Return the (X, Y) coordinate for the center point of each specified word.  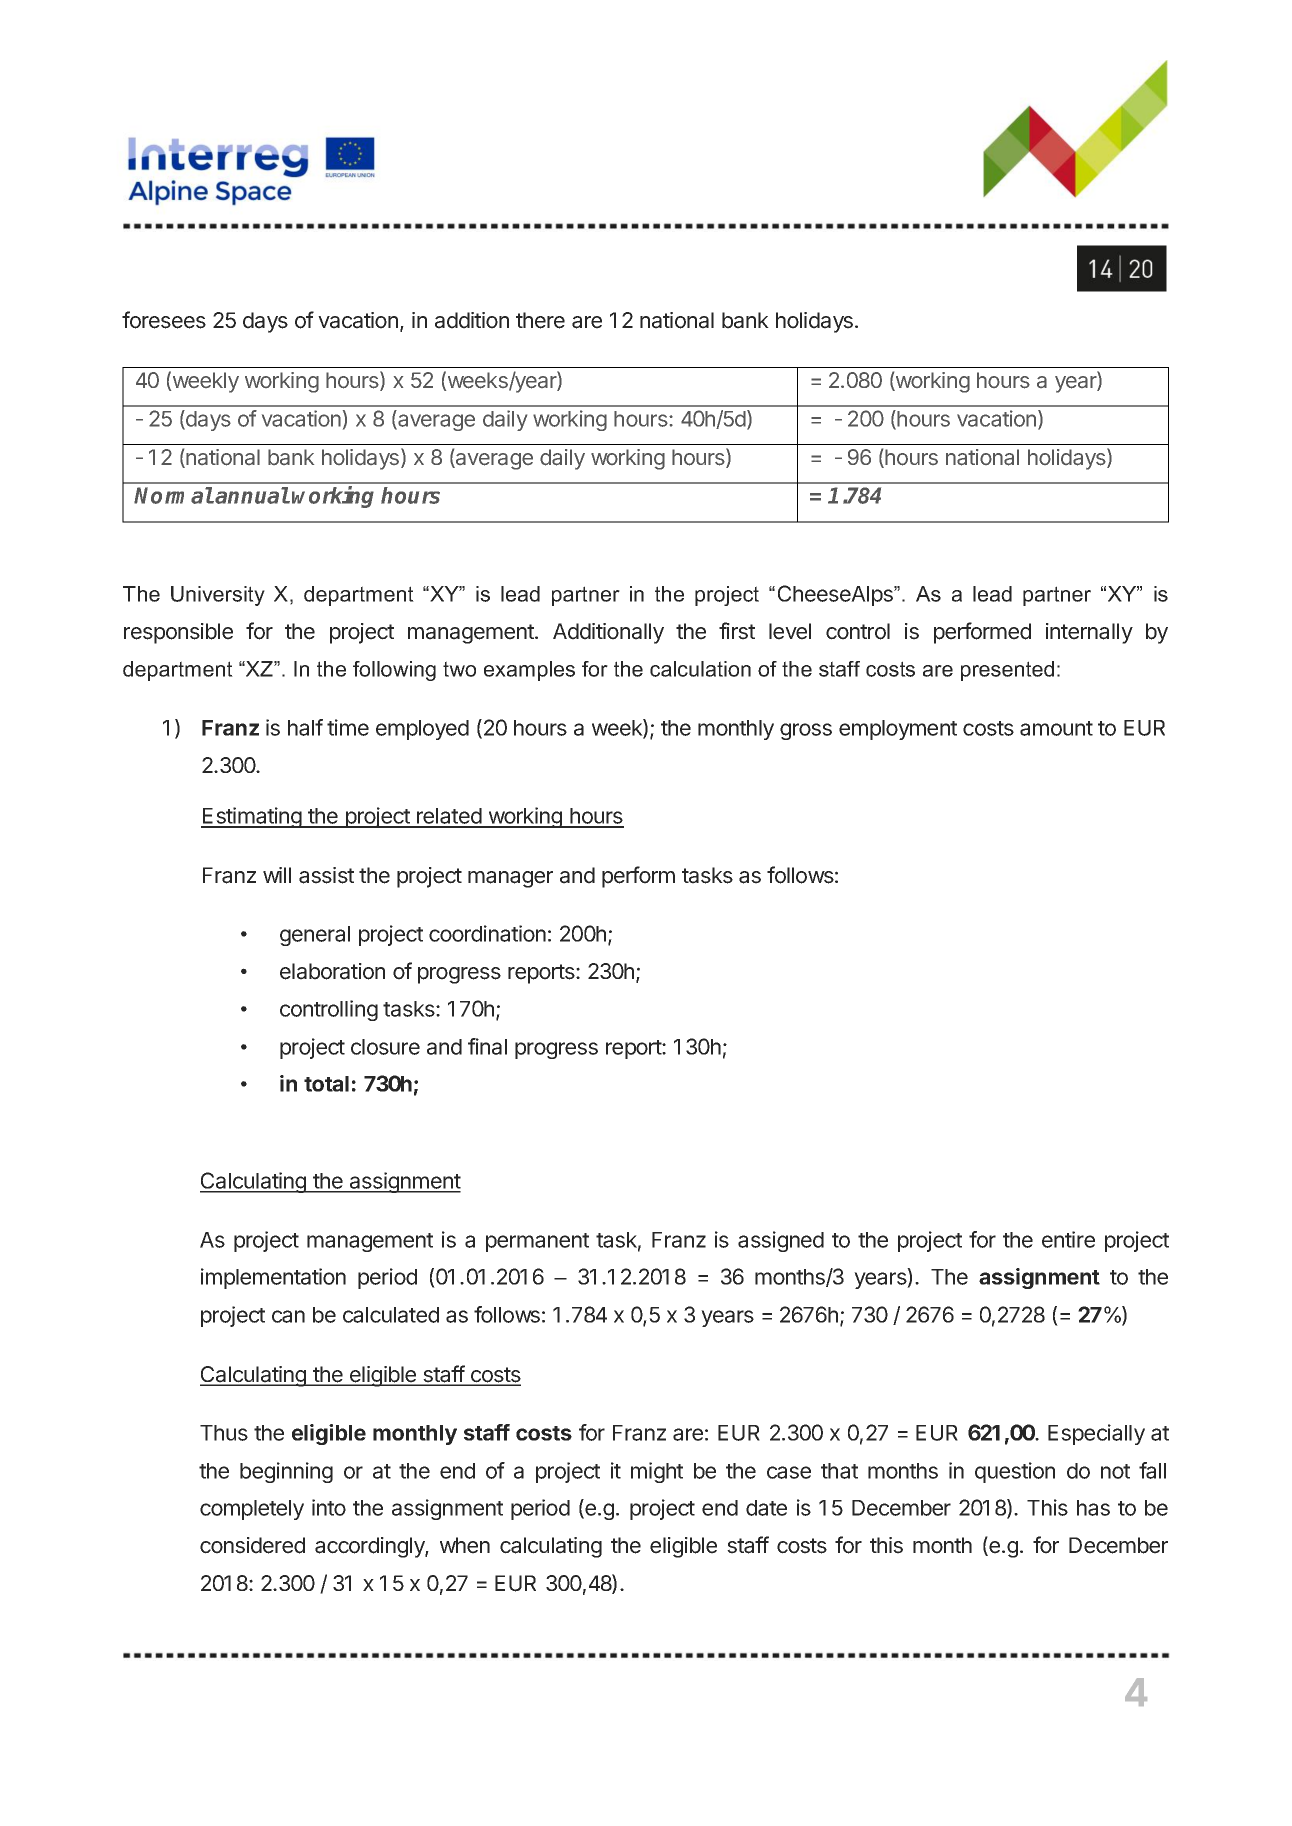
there (540, 320)
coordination (487, 933)
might (657, 1472)
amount (1056, 728)
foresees (164, 320)
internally (1089, 633)
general (315, 936)
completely (252, 1510)
